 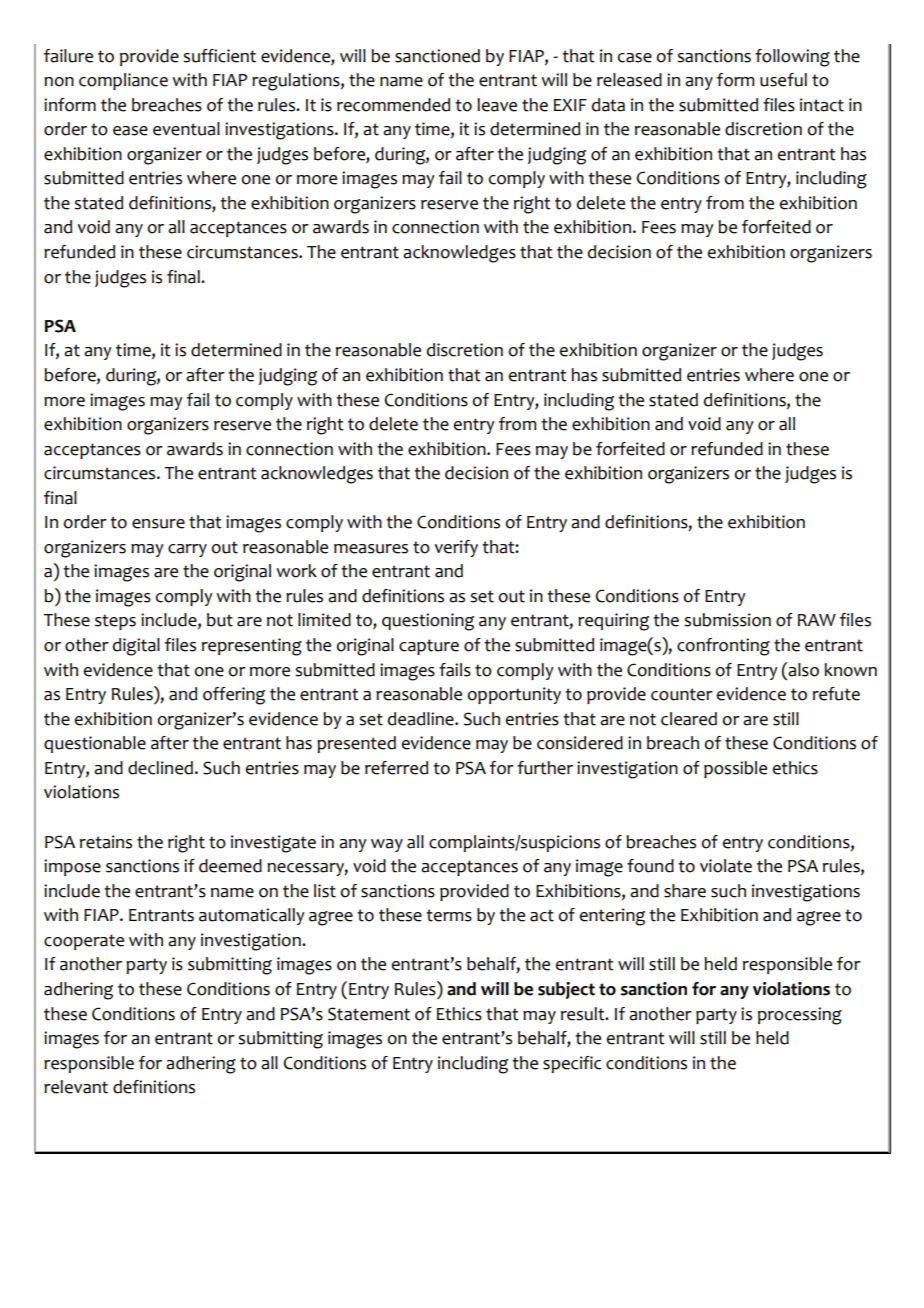 I want to click on retains, so click(x=106, y=842).
